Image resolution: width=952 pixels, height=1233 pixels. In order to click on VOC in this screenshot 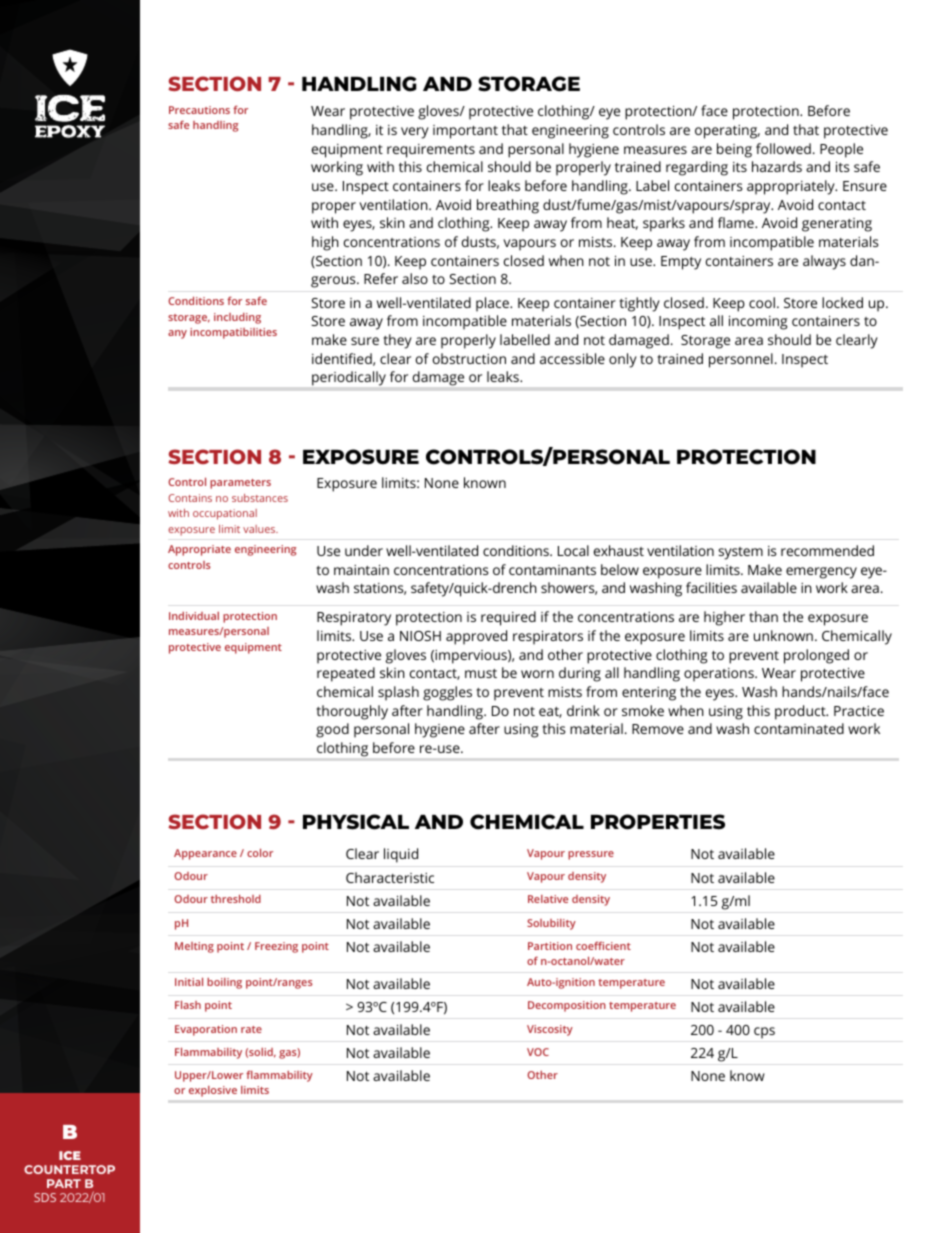, I will do `click(538, 1052)`.
